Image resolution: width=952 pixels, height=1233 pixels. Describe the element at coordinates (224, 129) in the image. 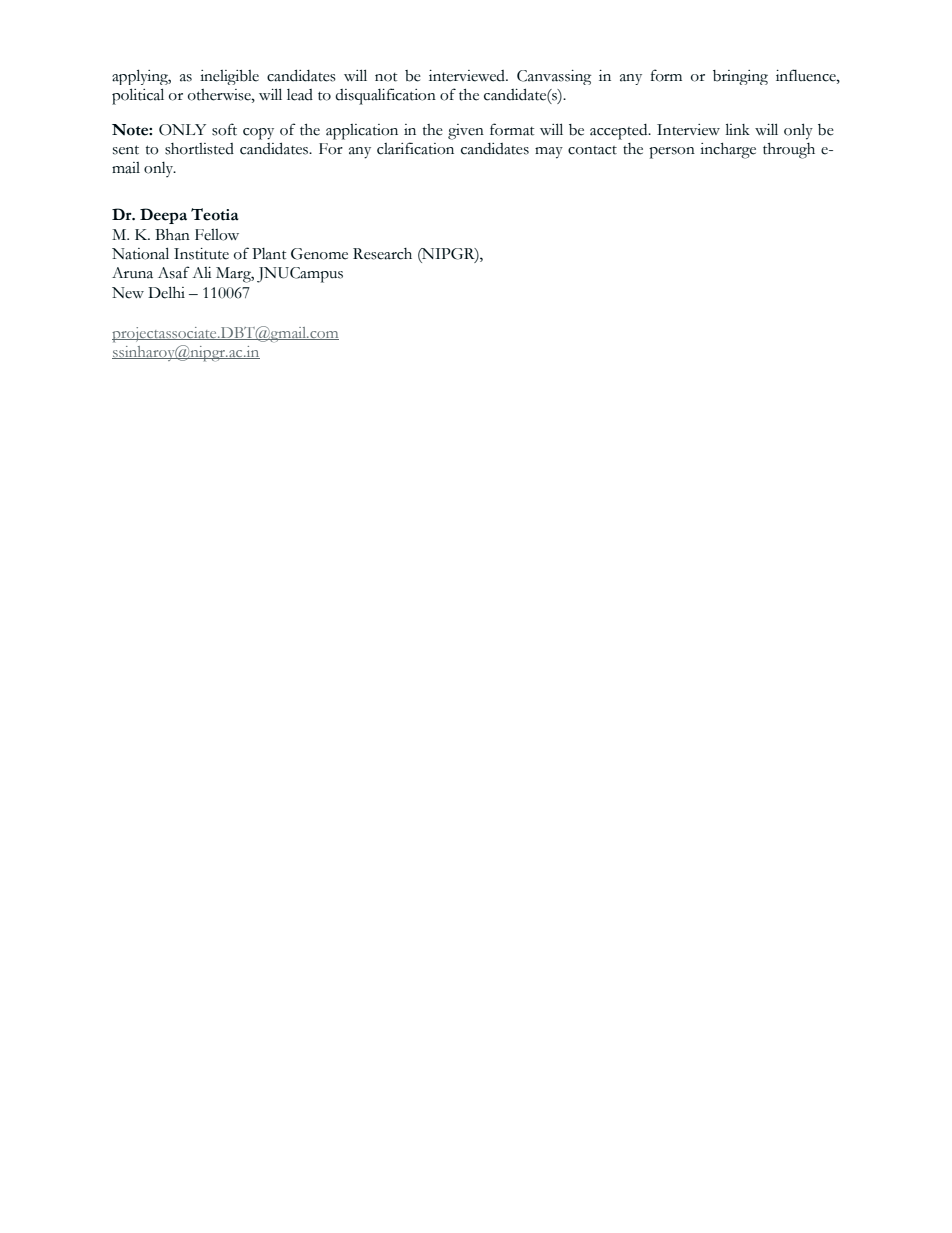

I see `soft` at that location.
